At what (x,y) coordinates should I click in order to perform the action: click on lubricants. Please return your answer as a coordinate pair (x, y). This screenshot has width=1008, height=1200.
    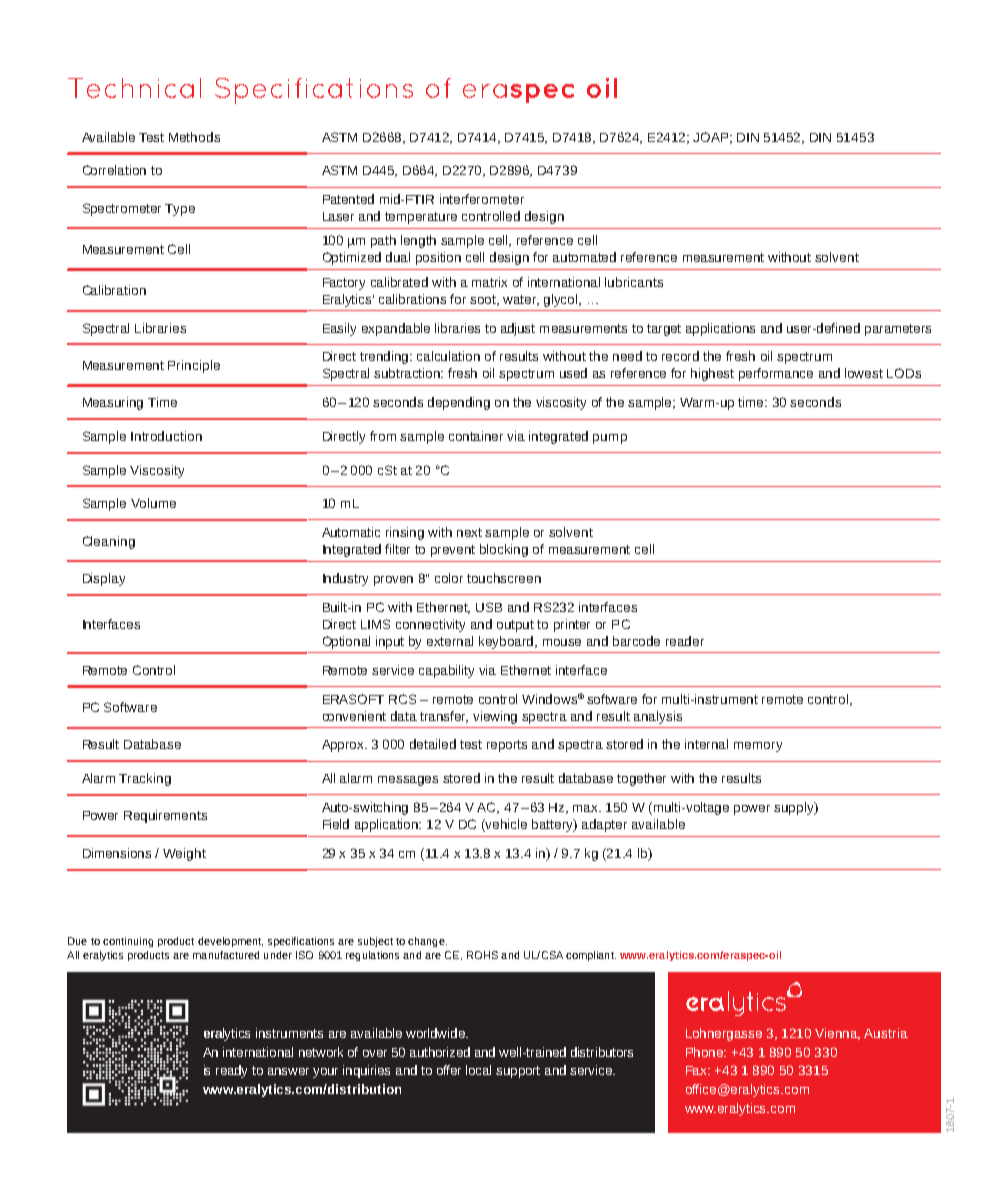
    Looking at the image, I should click on (634, 282).
